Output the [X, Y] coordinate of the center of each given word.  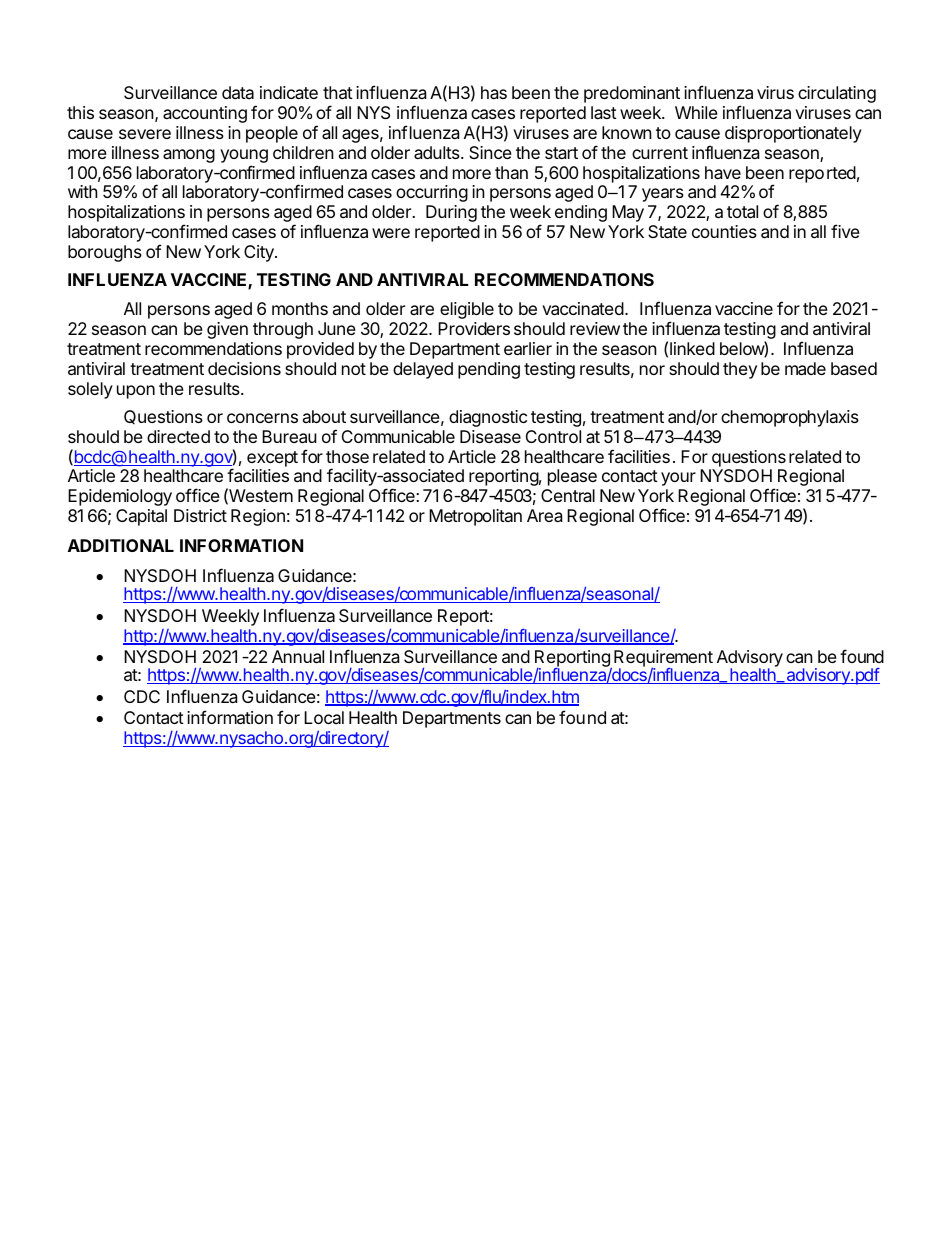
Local [324, 717]
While [696, 112]
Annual [298, 656]
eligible [467, 310]
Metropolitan [475, 517]
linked [692, 348]
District [200, 515]
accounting [205, 114]
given [227, 330]
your [678, 479]
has [494, 92]
